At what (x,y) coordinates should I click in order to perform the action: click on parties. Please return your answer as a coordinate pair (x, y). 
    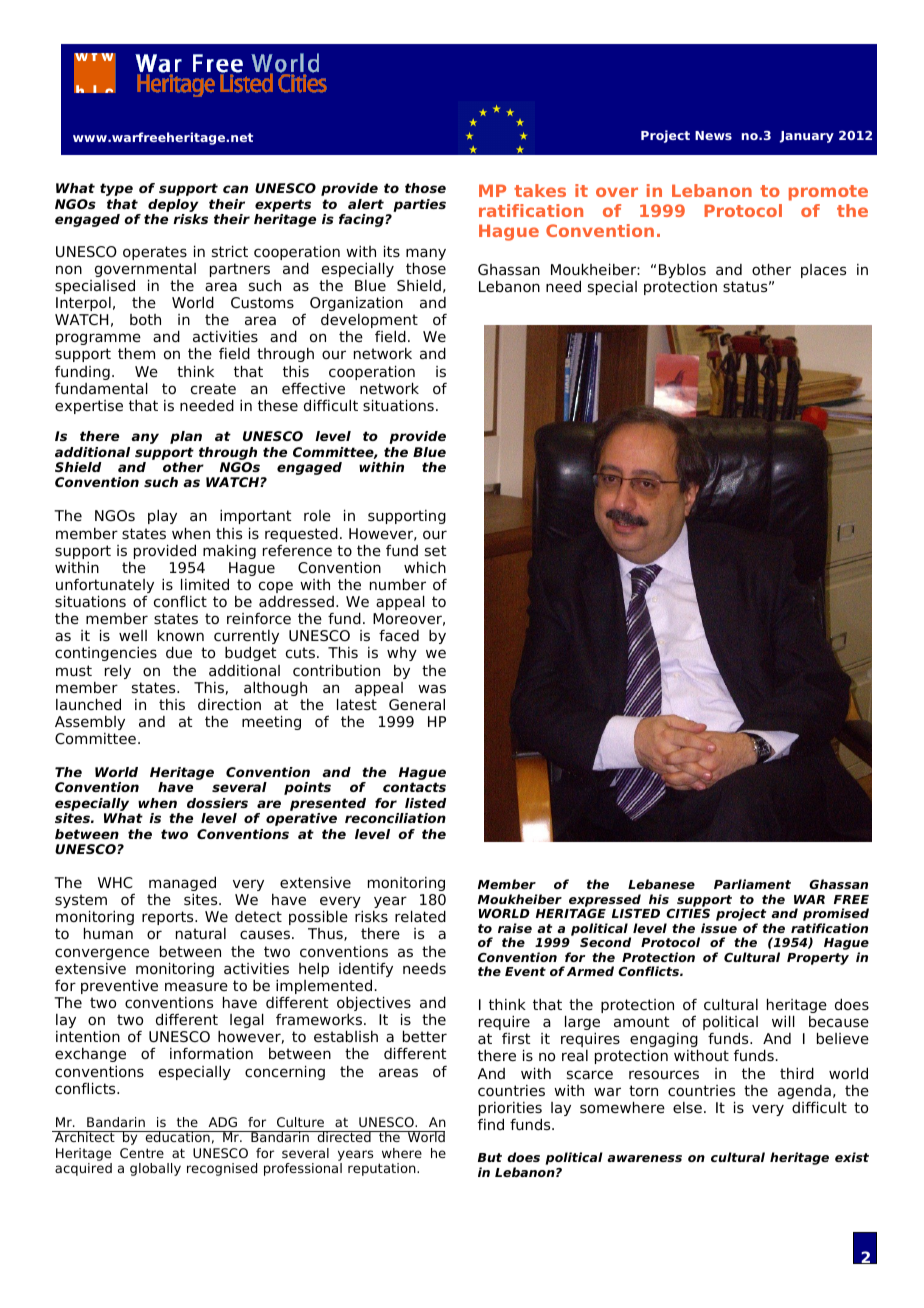
    Looking at the image, I should click on (419, 205).
